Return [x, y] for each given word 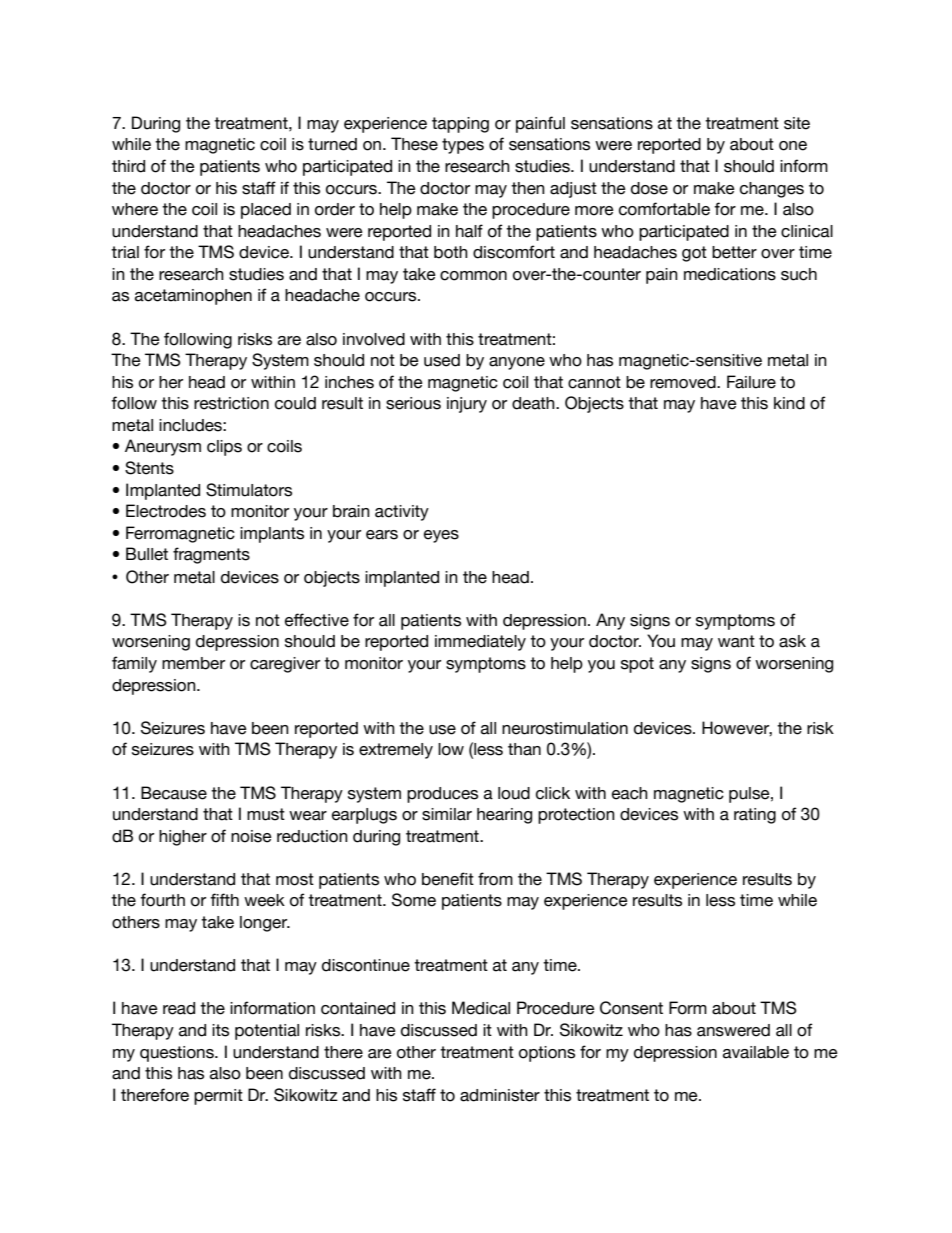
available [756, 1052]
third [128, 166]
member [193, 663]
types [463, 146]
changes [772, 190]
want [736, 641]
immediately [480, 643]
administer [500, 1095]
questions [178, 1054]
